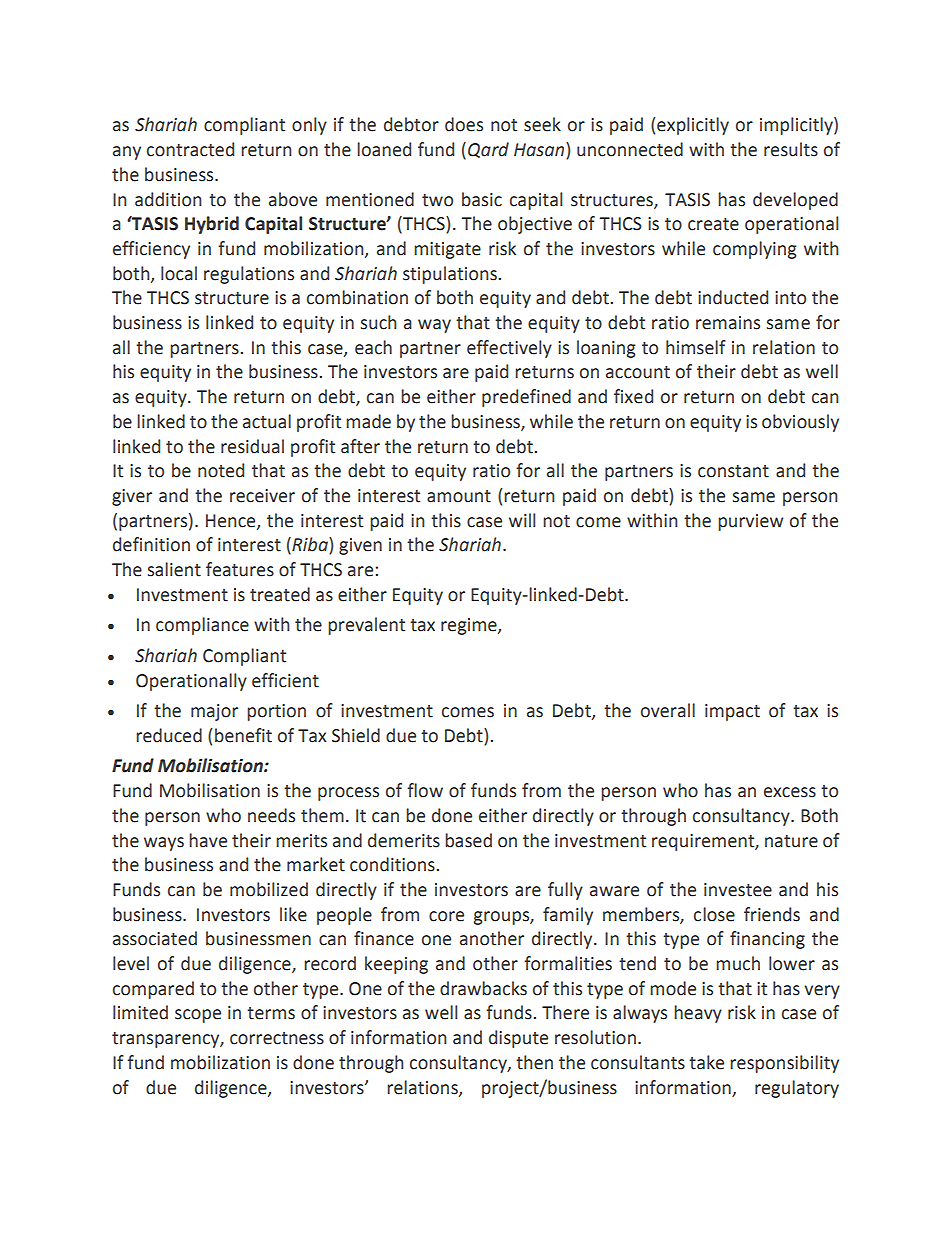  Describe the element at coordinates (732, 712) in the page. I see `impact` at that location.
